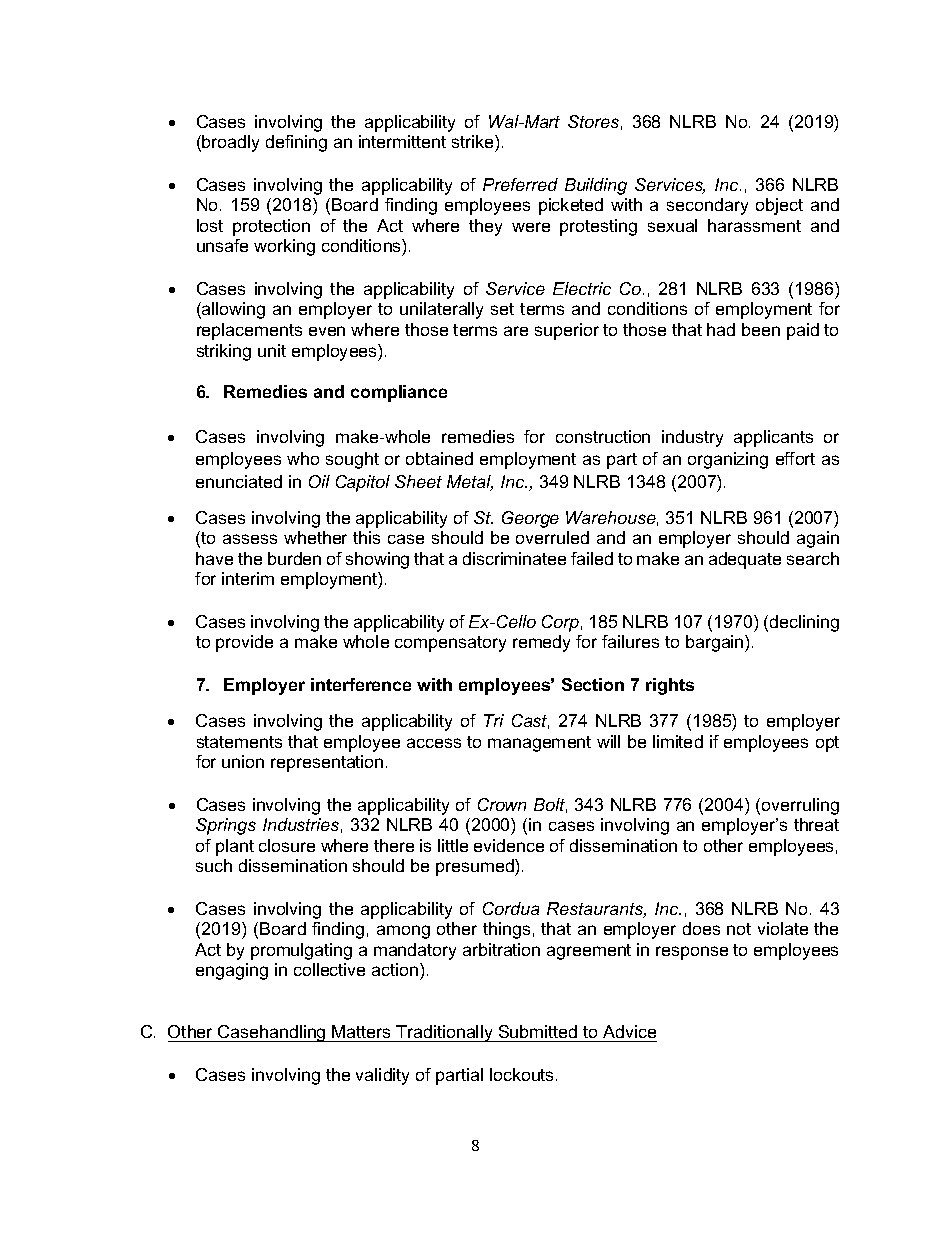 Image resolution: width=952 pixels, height=1233 pixels. What do you see at coordinates (520, 184) in the page?
I see `Preferred` at bounding box center [520, 184].
